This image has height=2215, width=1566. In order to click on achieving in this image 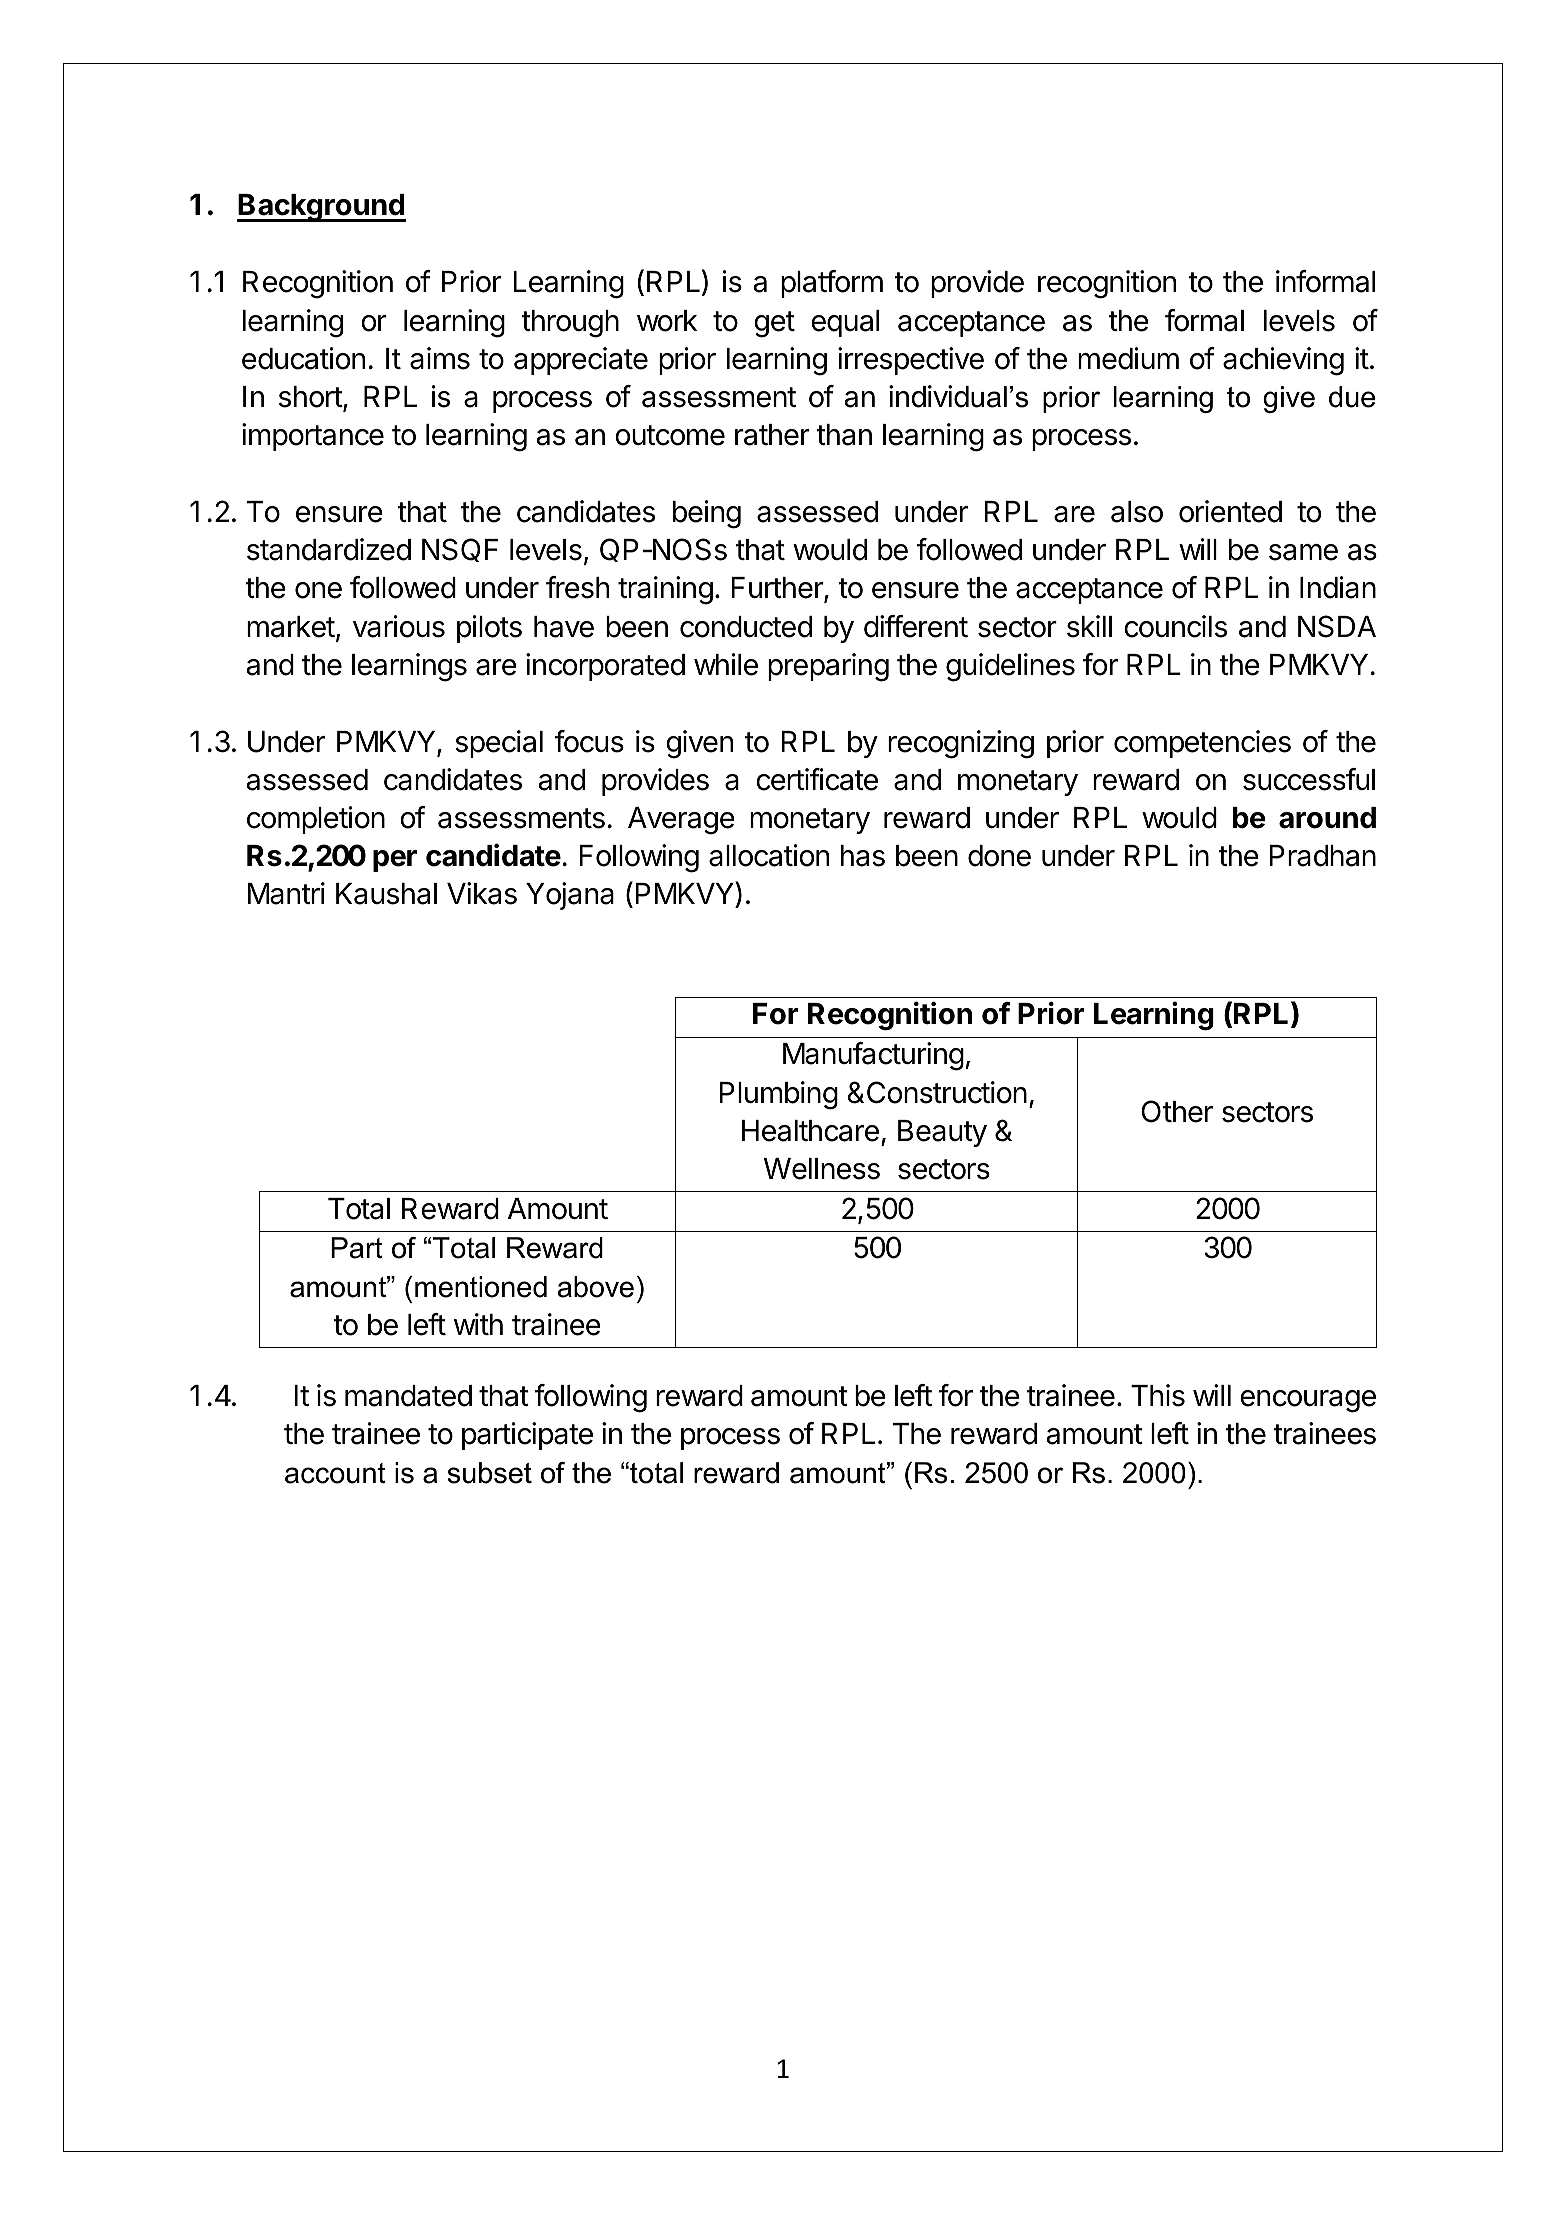, I will do `click(1283, 361)`.
